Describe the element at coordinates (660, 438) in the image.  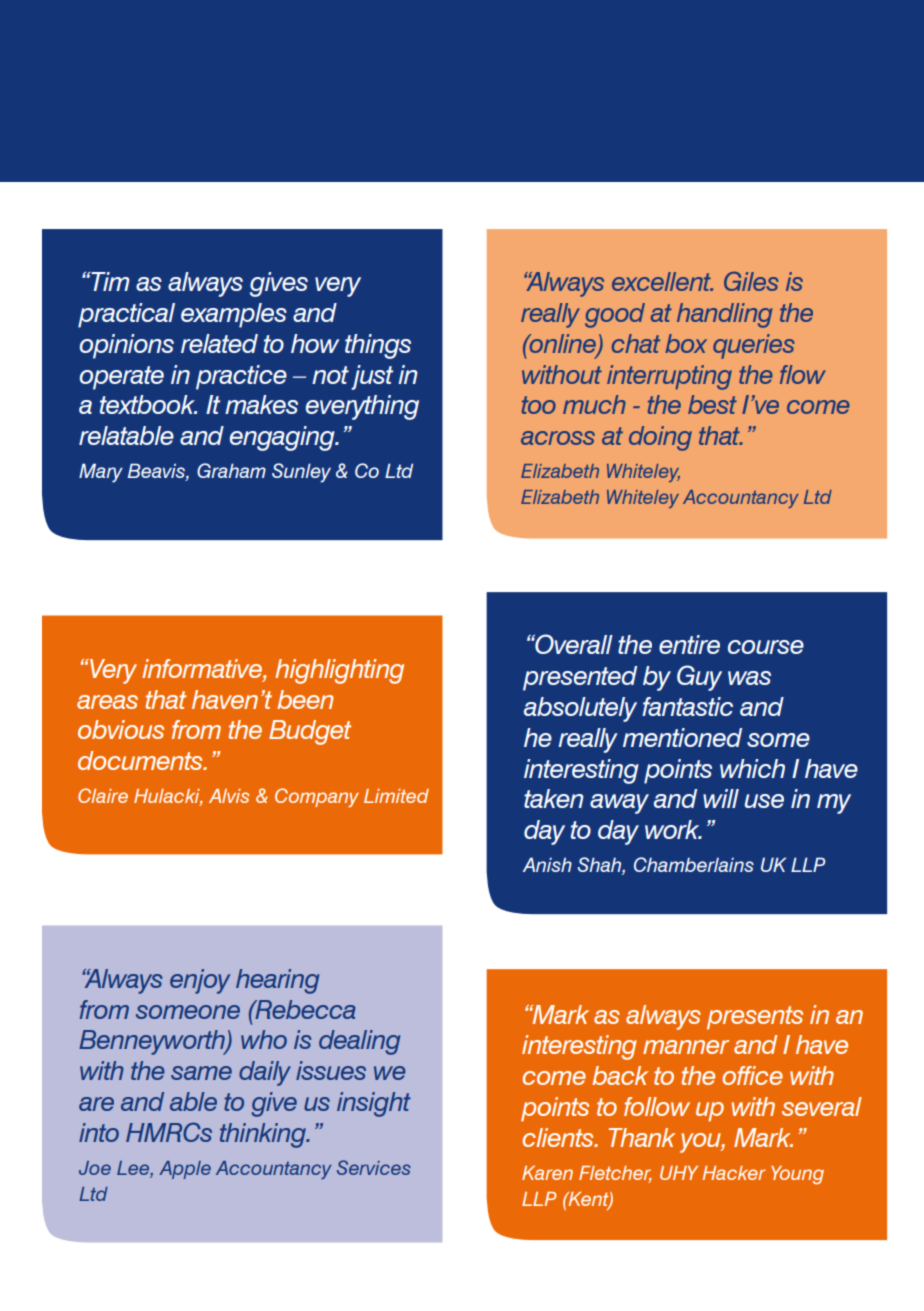
I see `doing` at that location.
